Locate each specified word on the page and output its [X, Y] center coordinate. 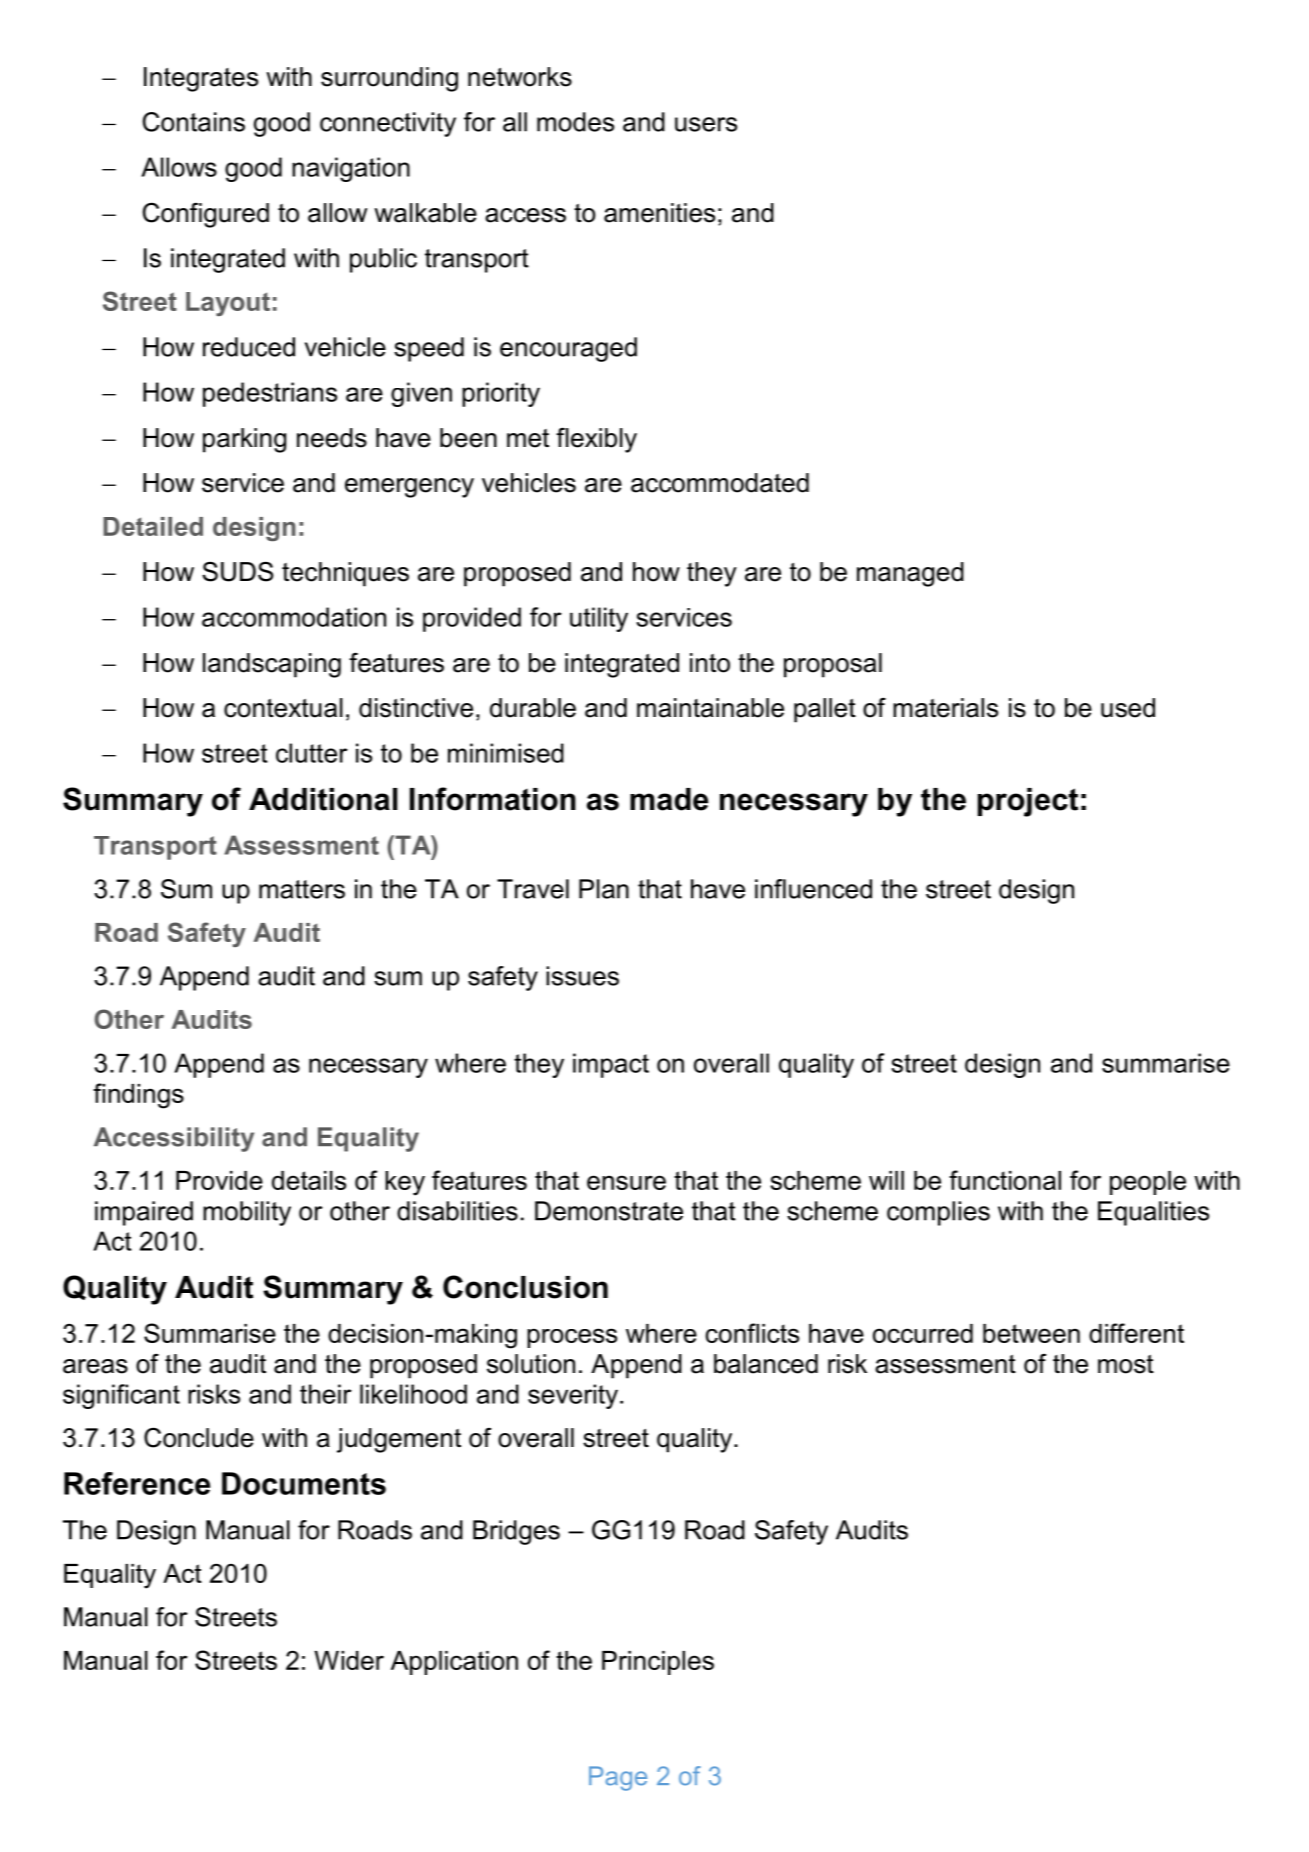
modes [575, 122]
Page [618, 1778]
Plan [604, 889]
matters [302, 889]
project [1028, 802]
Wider [349, 1660]
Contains [194, 122]
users [706, 124]
